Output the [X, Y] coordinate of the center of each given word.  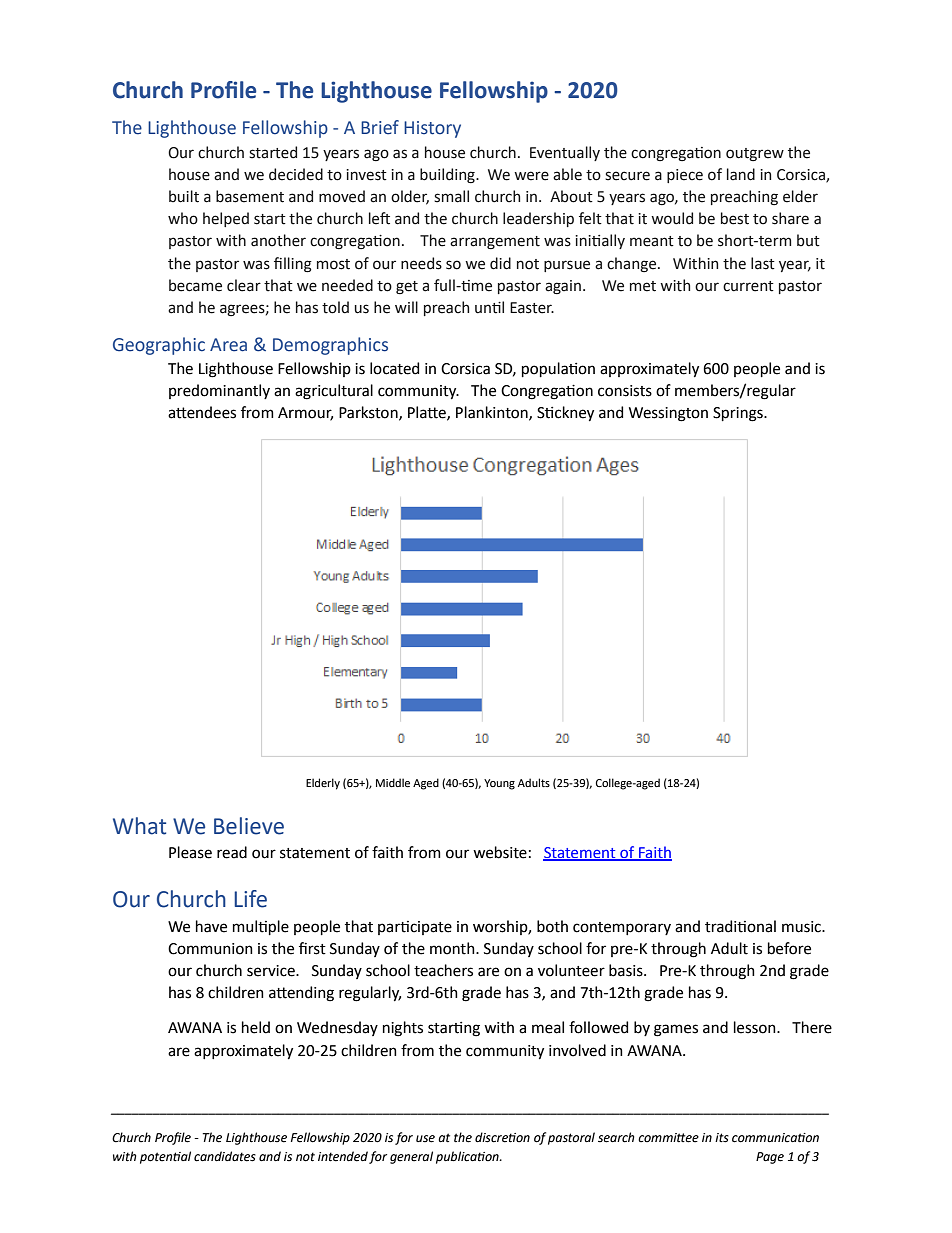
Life [250, 899]
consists [625, 391]
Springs [739, 414]
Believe [249, 826]
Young [499, 784]
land [741, 174]
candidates [225, 1156]
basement [250, 196]
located [394, 368]
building [448, 175]
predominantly [219, 391]
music [802, 927]
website [500, 852]
